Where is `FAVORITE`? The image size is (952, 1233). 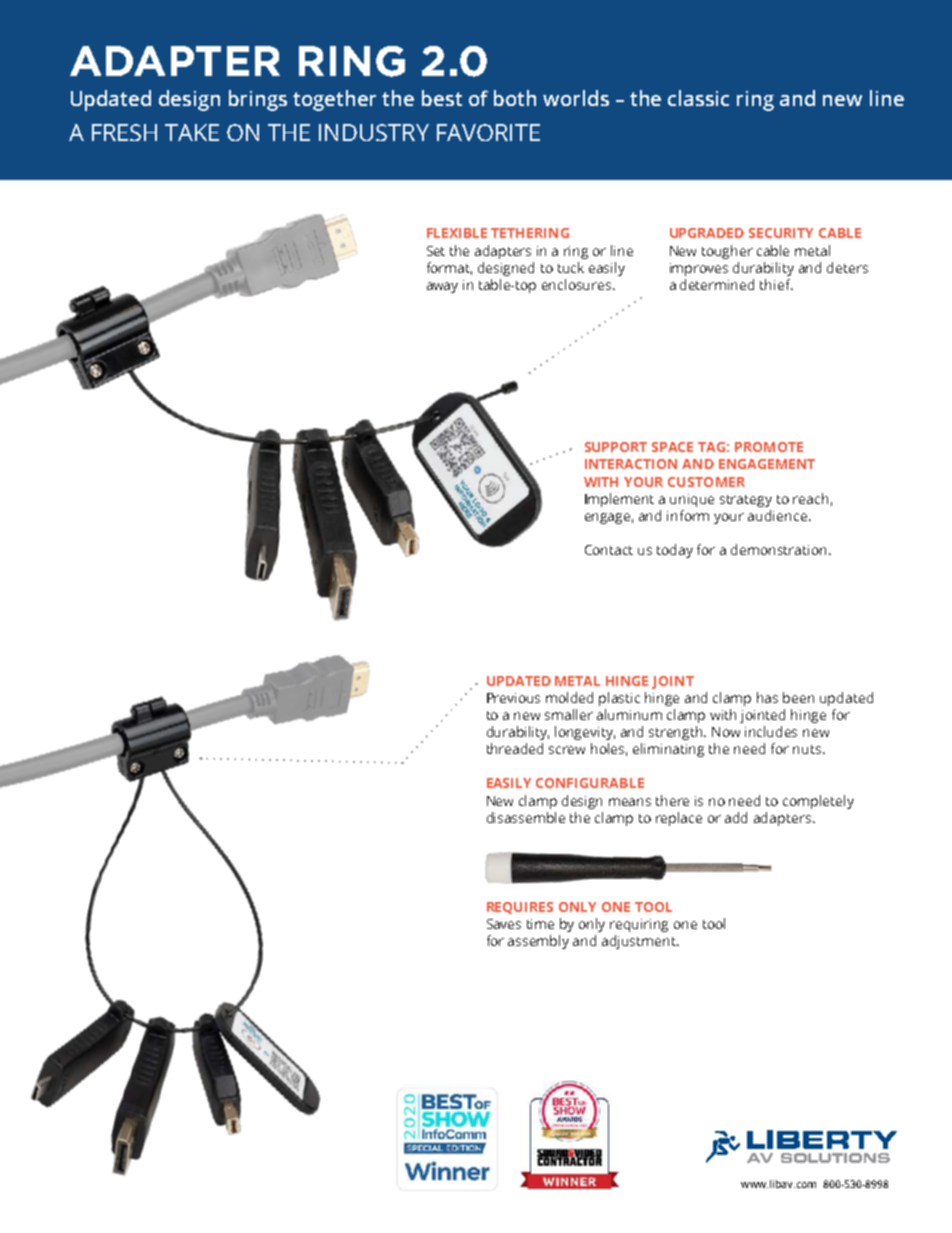 FAVORITE is located at coordinates (488, 132).
